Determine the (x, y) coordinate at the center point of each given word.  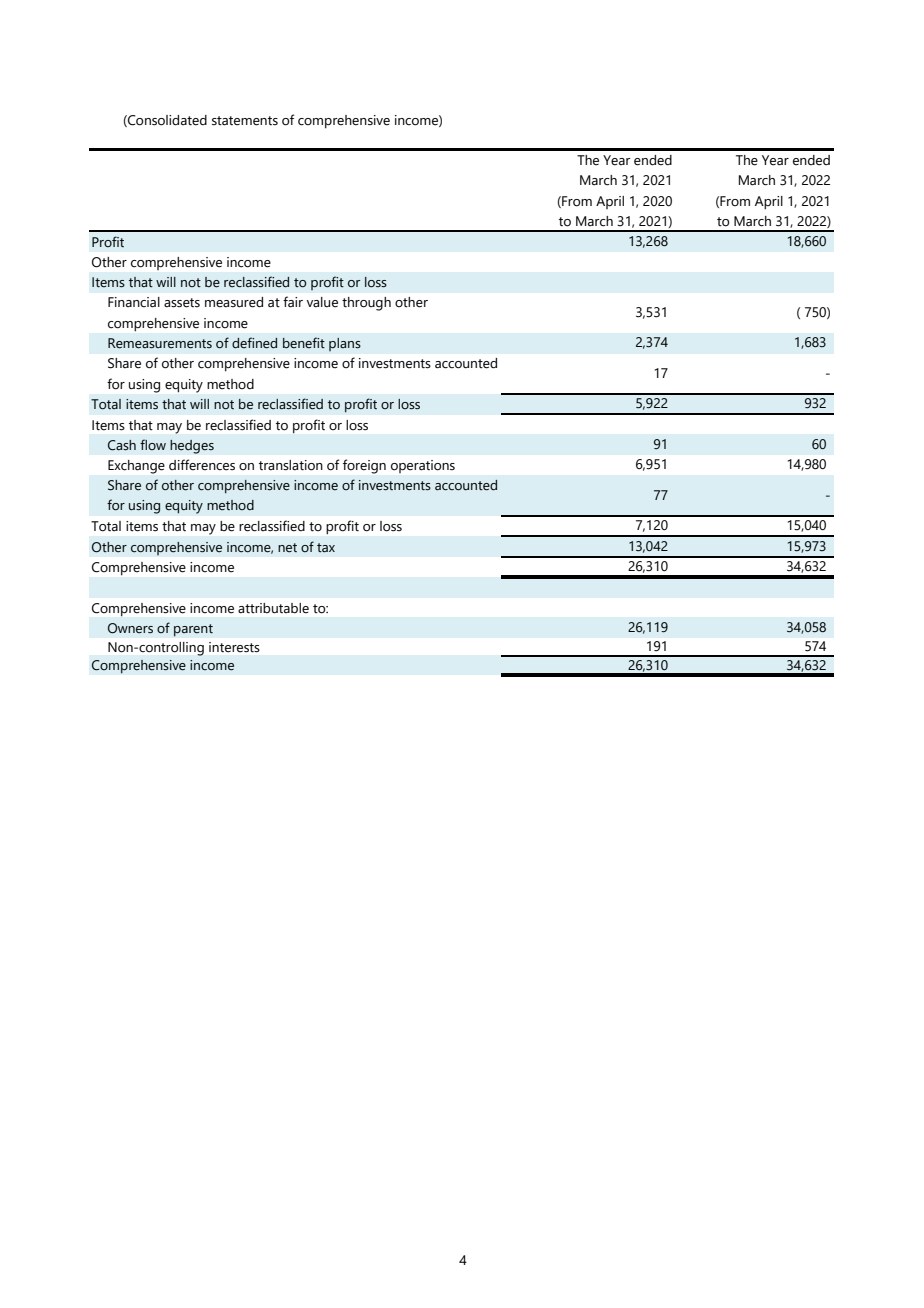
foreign (364, 466)
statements (245, 121)
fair (293, 302)
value (322, 302)
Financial (134, 302)
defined (254, 343)
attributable (273, 608)
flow (153, 444)
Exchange (136, 467)
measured (234, 302)
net (287, 548)
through (366, 304)
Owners (130, 628)
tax (326, 548)
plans (345, 344)
